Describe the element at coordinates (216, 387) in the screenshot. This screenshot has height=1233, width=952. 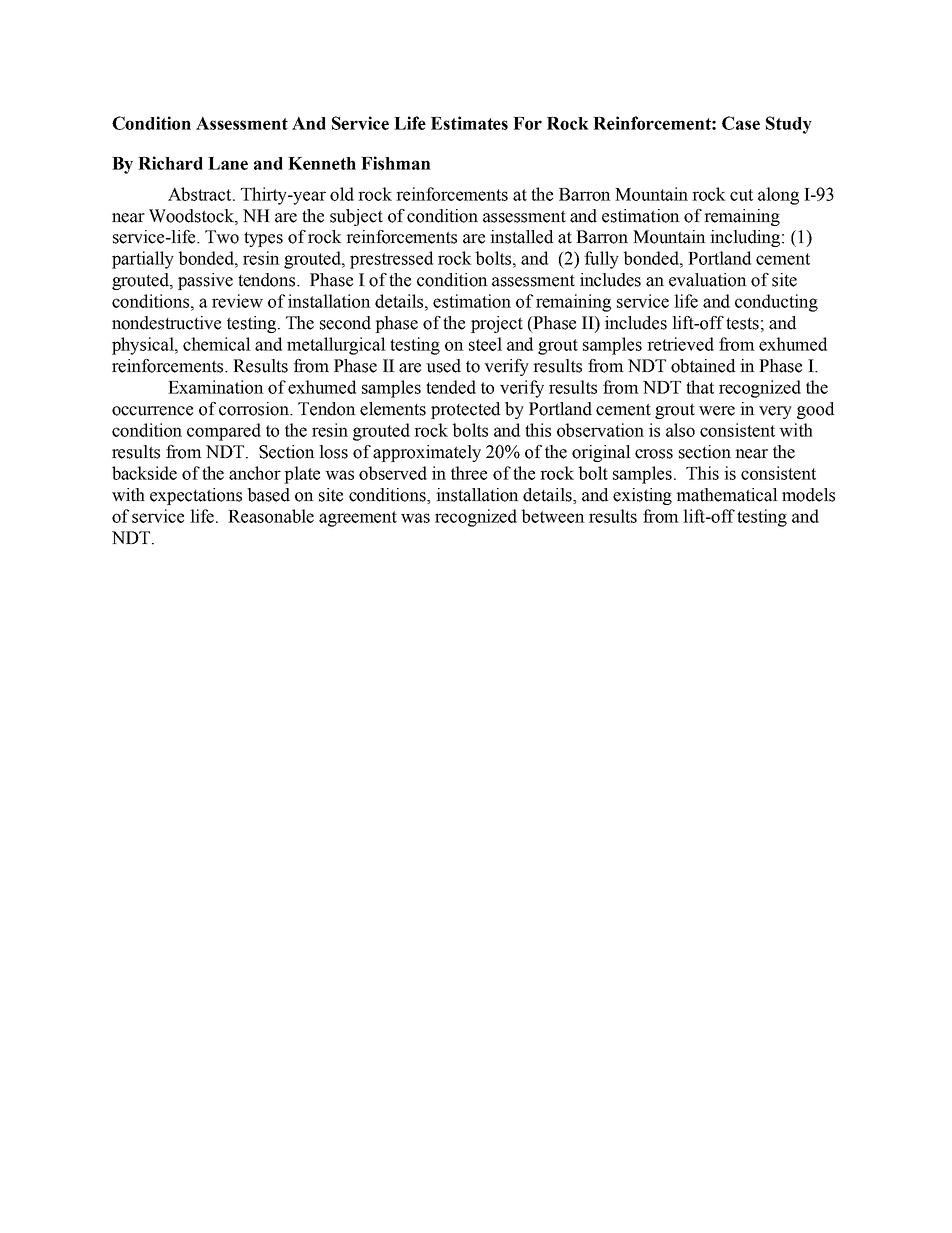
I see `Examination` at that location.
